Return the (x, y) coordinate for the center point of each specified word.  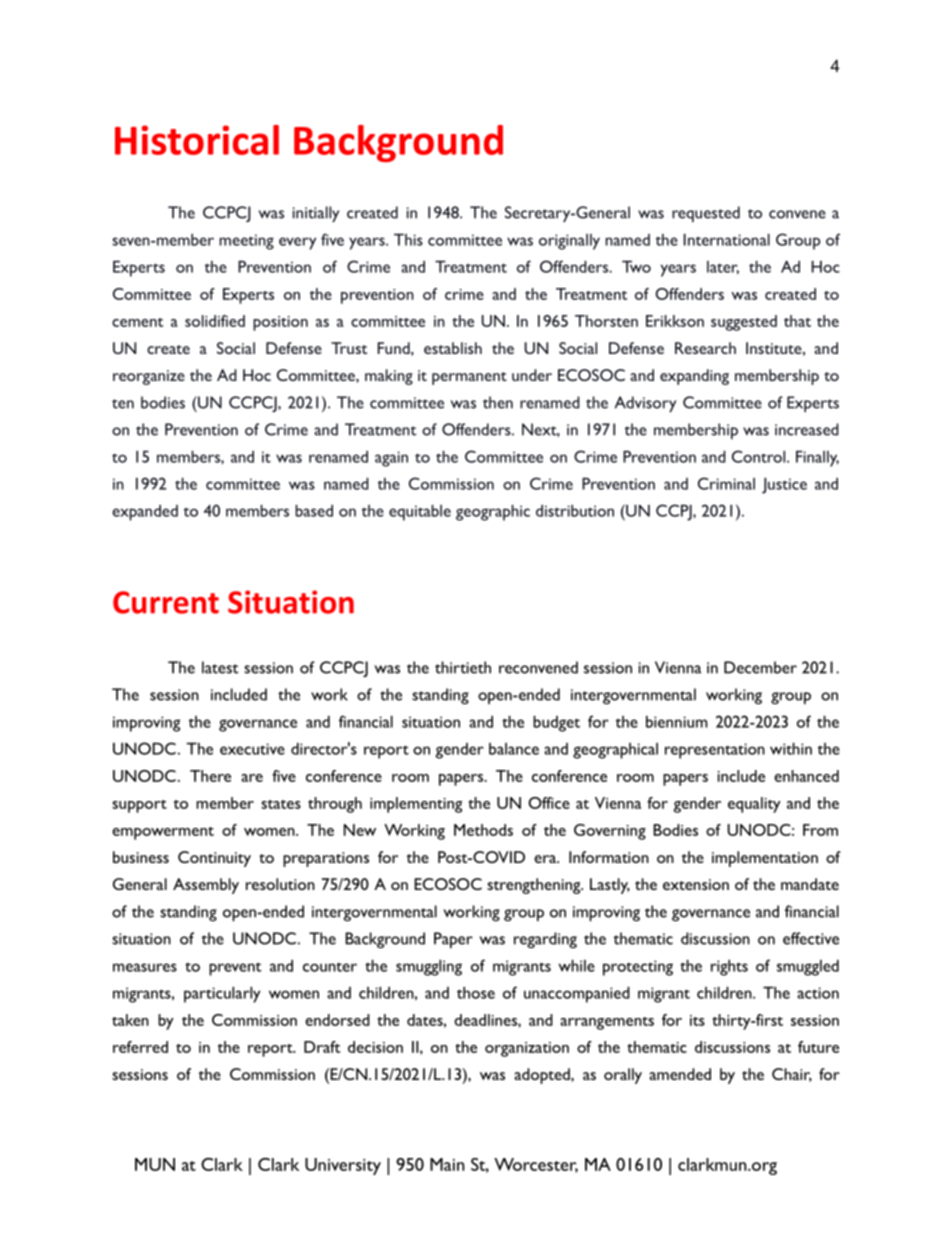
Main (447, 1164)
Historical (197, 140)
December (760, 667)
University (343, 1166)
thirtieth (463, 667)
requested (706, 214)
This (408, 239)
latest (220, 667)
